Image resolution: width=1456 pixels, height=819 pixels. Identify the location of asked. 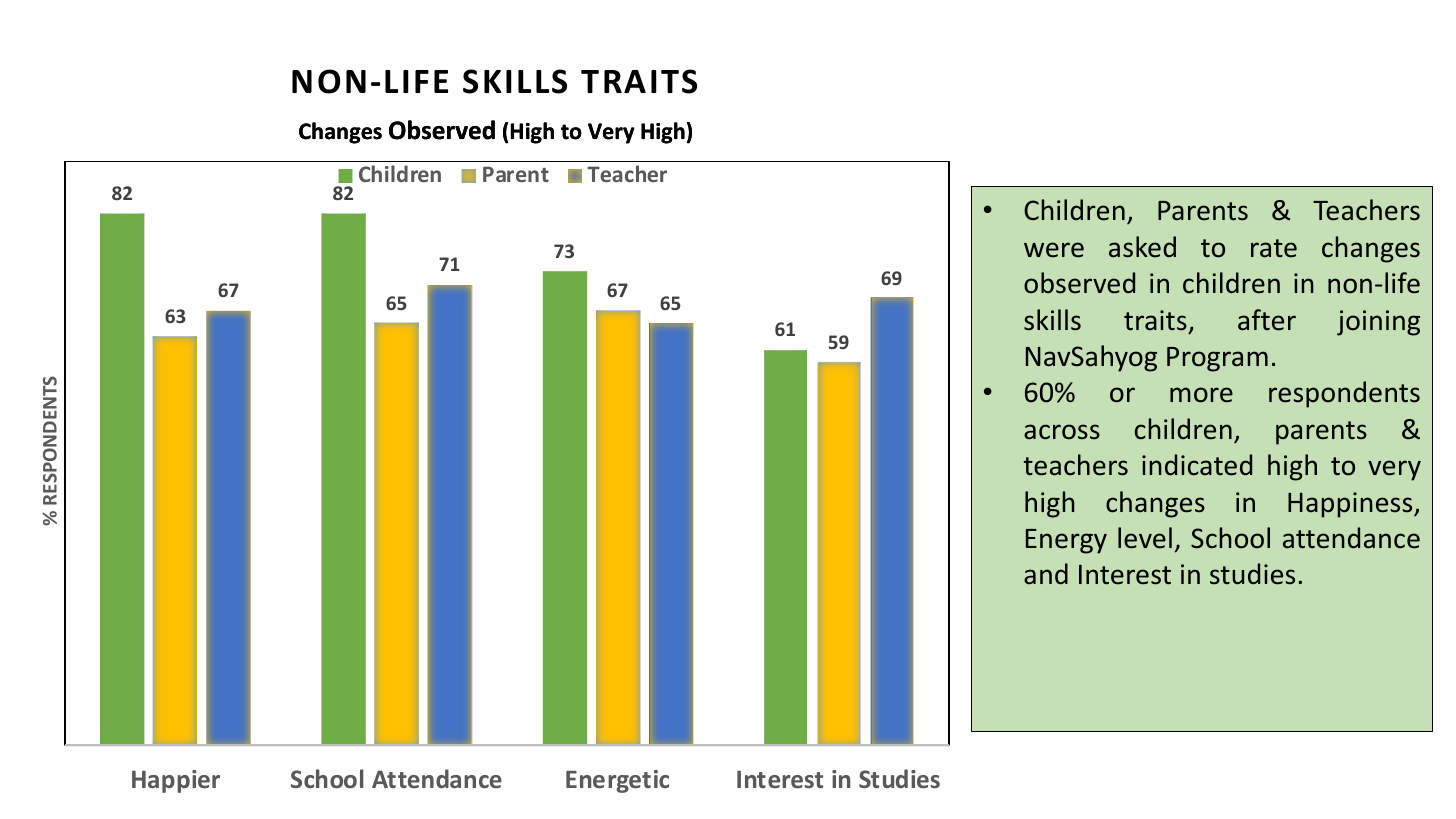
(1142, 247).
